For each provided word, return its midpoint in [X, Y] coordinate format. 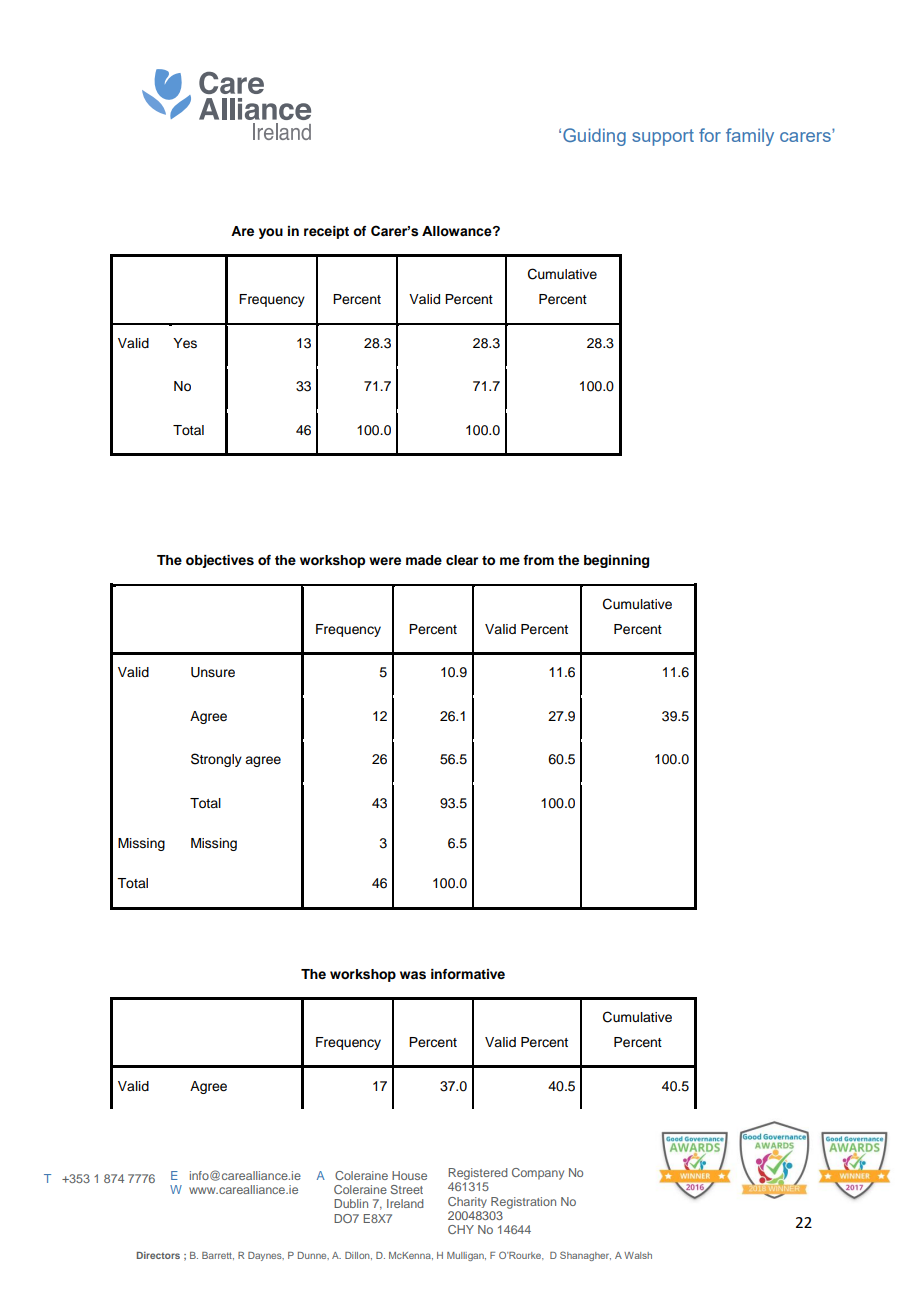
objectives [220, 561]
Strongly [216, 760]
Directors [158, 1255]
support [663, 137]
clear [462, 560]
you [271, 233]
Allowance [458, 231]
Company [538, 1174]
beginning [616, 561]
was [413, 975]
